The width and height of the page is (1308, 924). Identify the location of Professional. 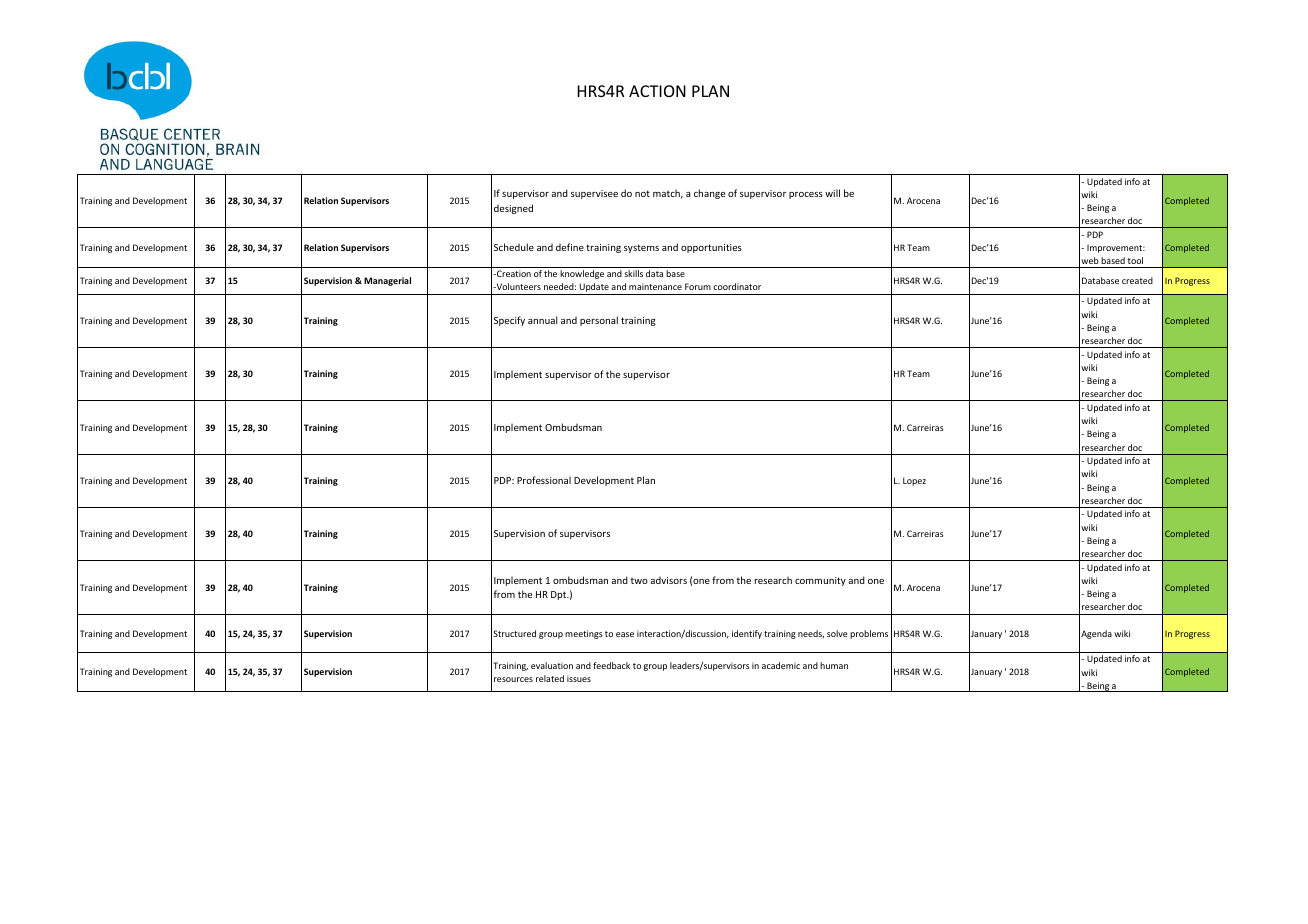
(544, 480).
